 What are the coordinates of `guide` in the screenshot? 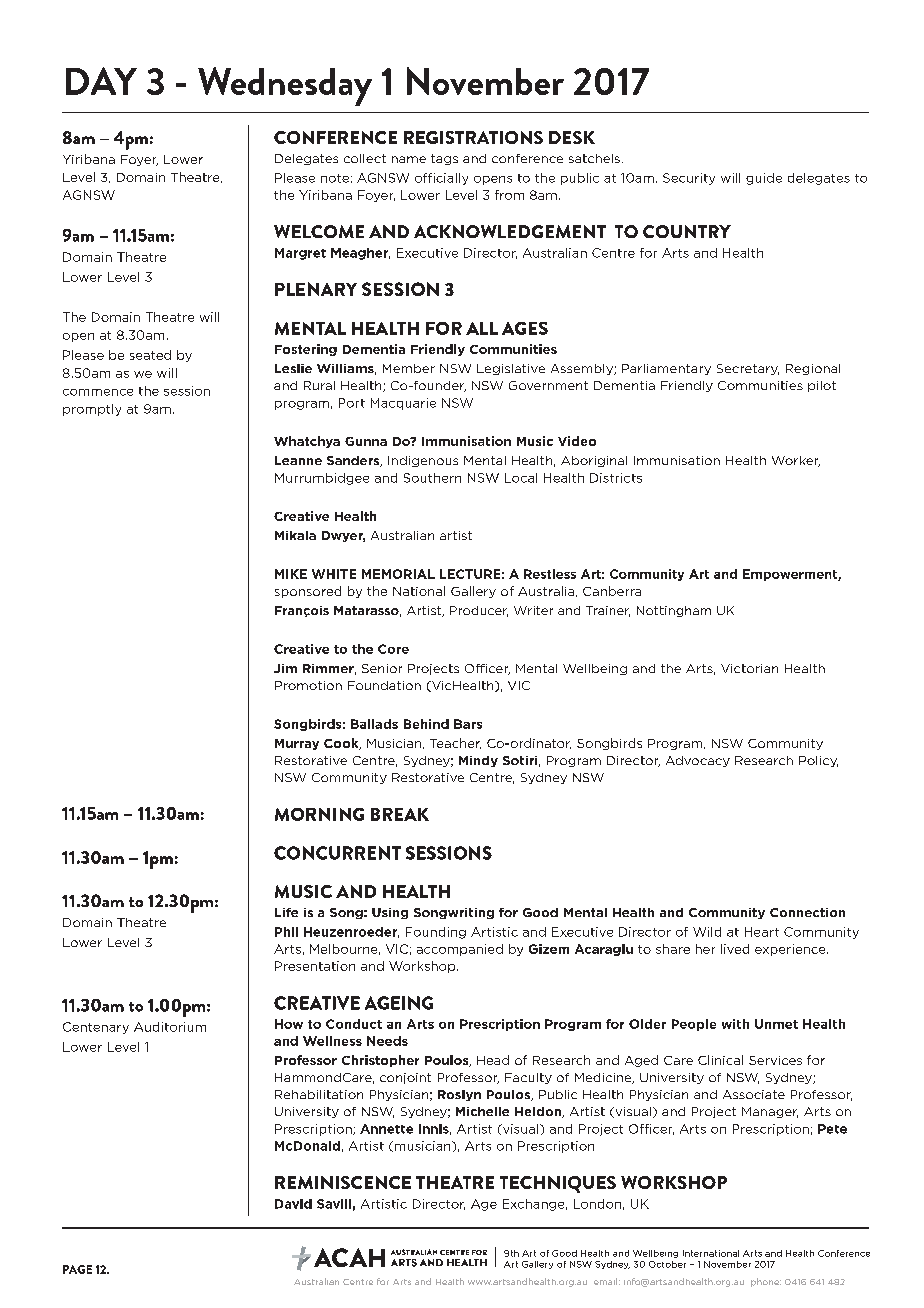 It's located at (764, 179).
